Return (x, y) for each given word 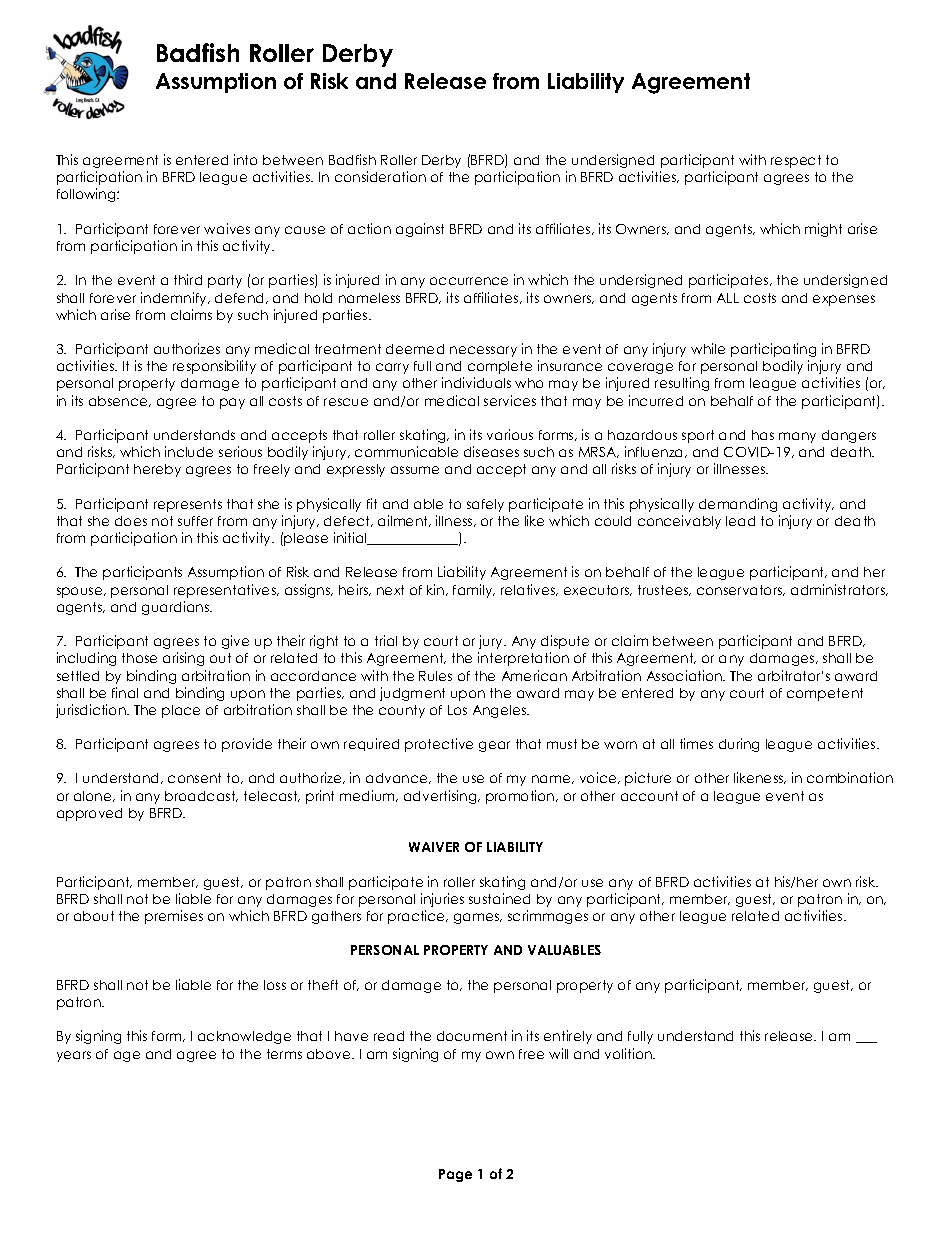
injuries (442, 900)
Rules (435, 676)
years (74, 1056)
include (189, 451)
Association (685, 675)
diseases (491, 451)
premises (174, 917)
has (763, 435)
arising (183, 659)
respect (796, 161)
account (649, 796)
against (420, 230)
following (87, 195)
